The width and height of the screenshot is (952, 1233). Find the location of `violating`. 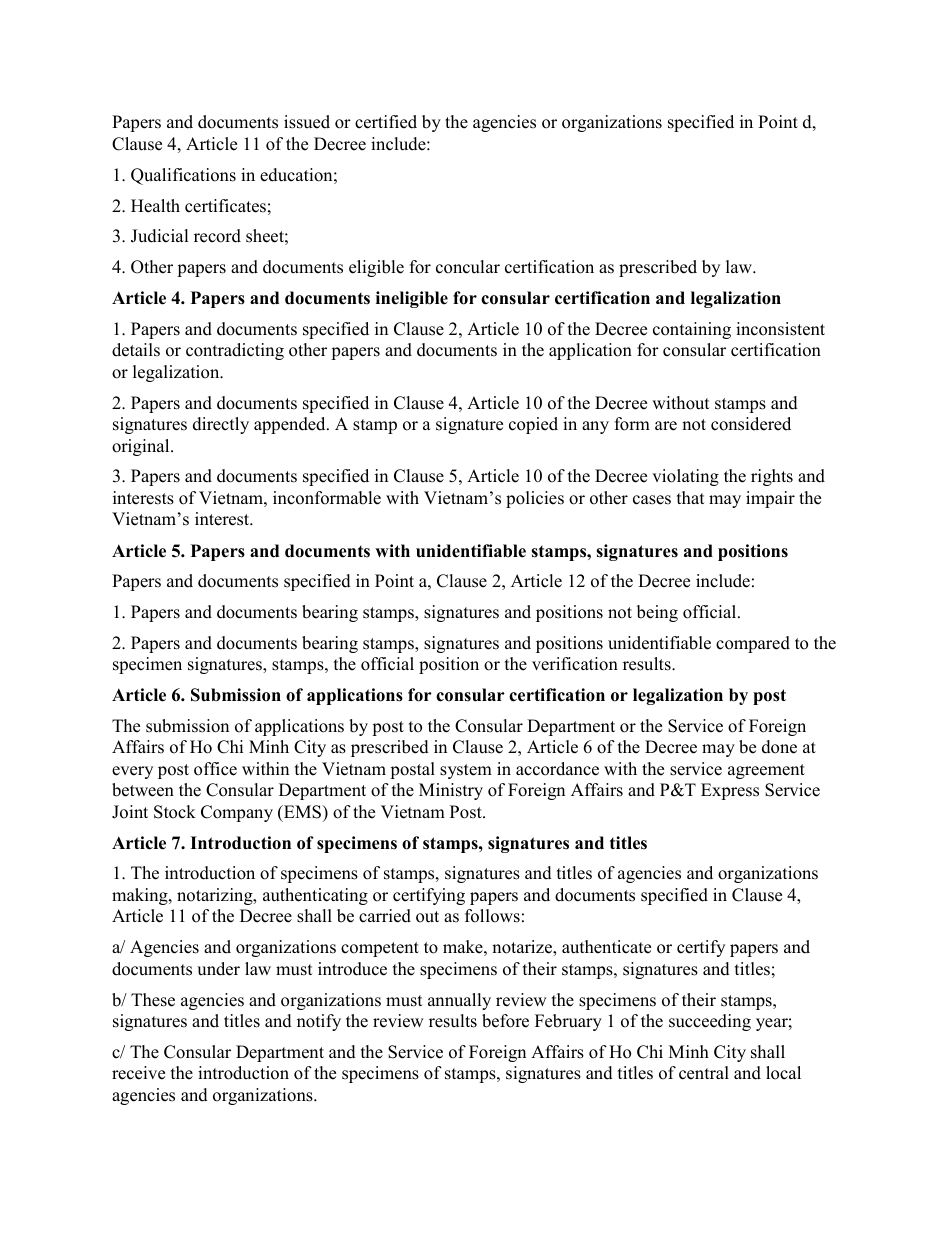

violating is located at coordinates (685, 477).
